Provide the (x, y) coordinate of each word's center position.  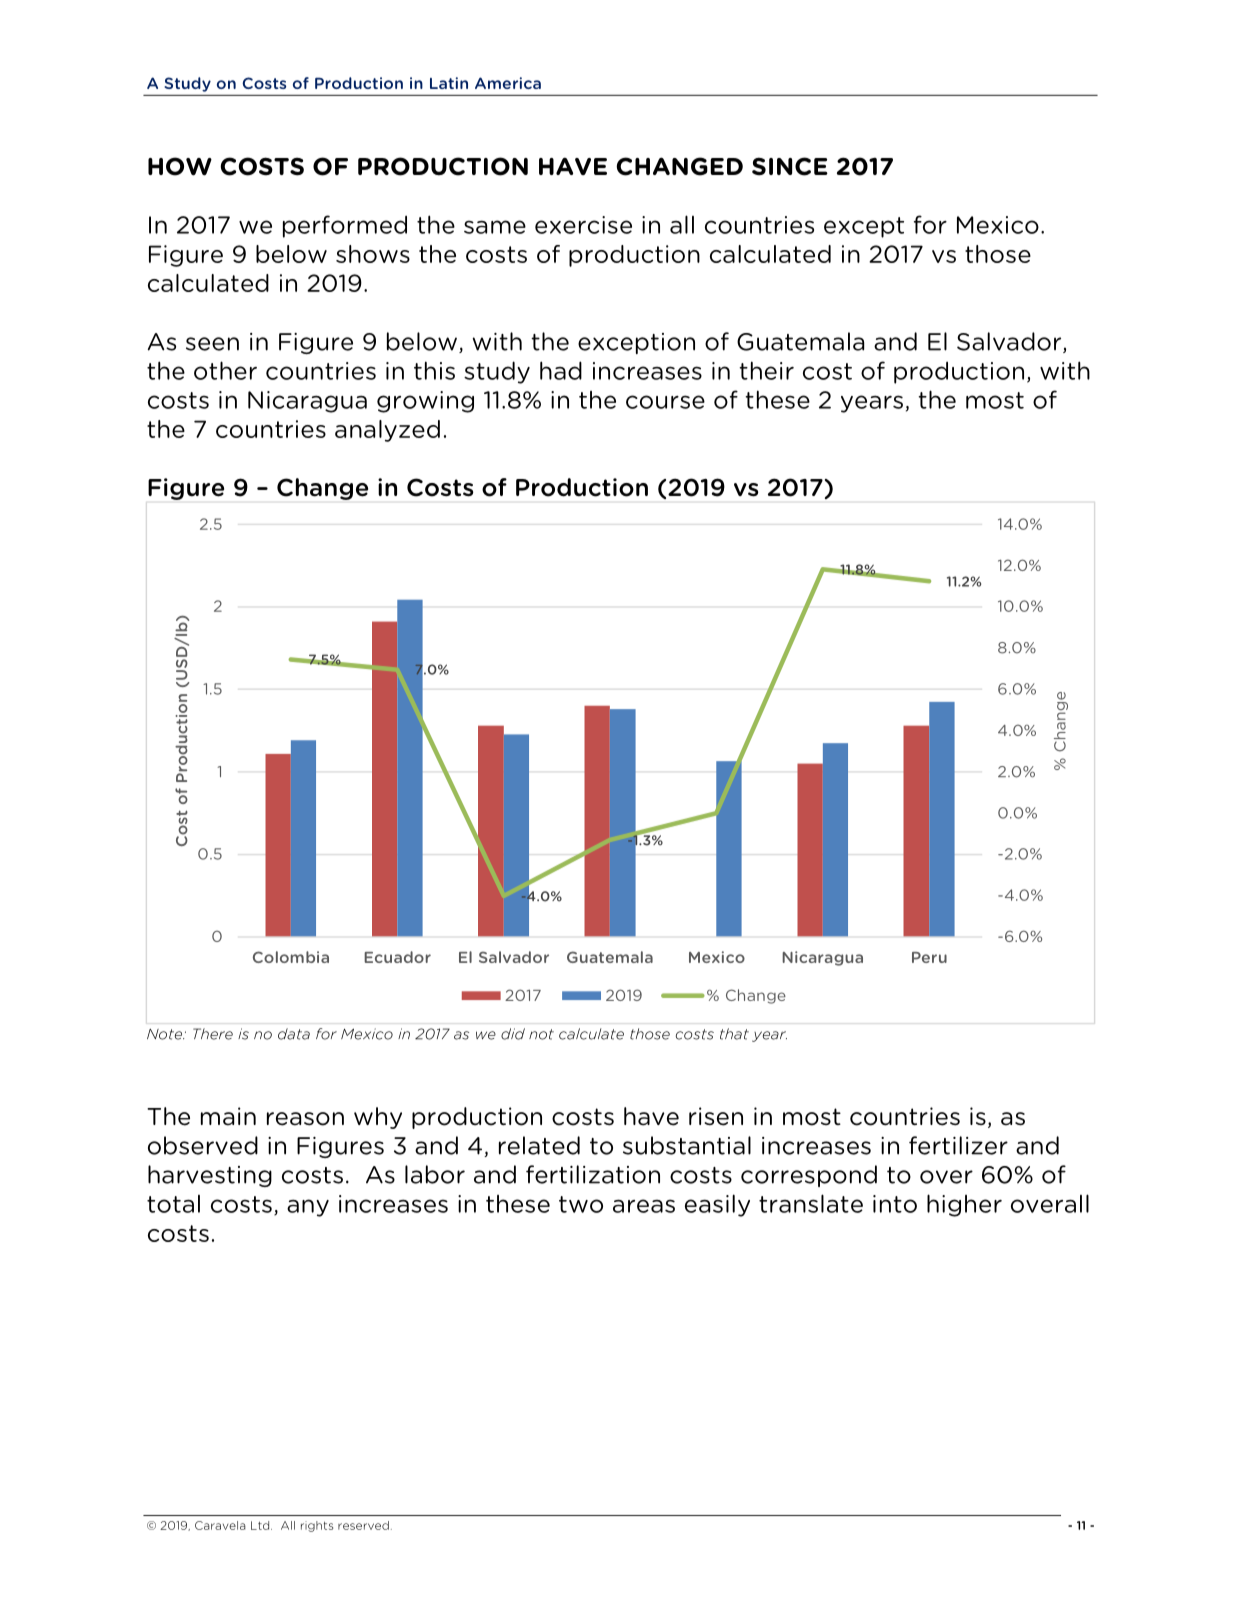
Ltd (261, 1525)
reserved (363, 1525)
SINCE (790, 166)
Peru (929, 957)
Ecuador (397, 957)
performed (345, 226)
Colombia (291, 957)
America (508, 83)
